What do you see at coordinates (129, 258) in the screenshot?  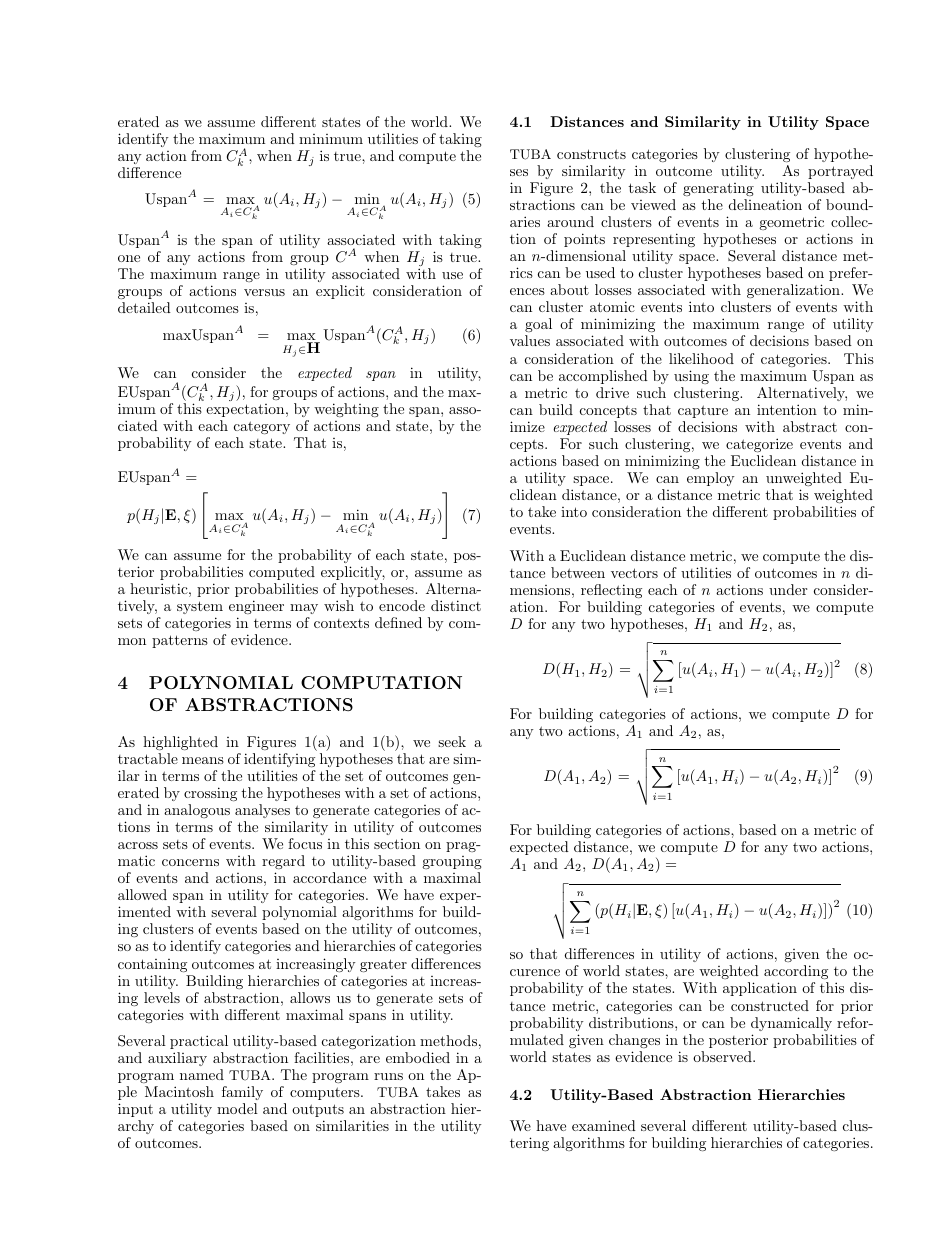 I see `one` at bounding box center [129, 258].
